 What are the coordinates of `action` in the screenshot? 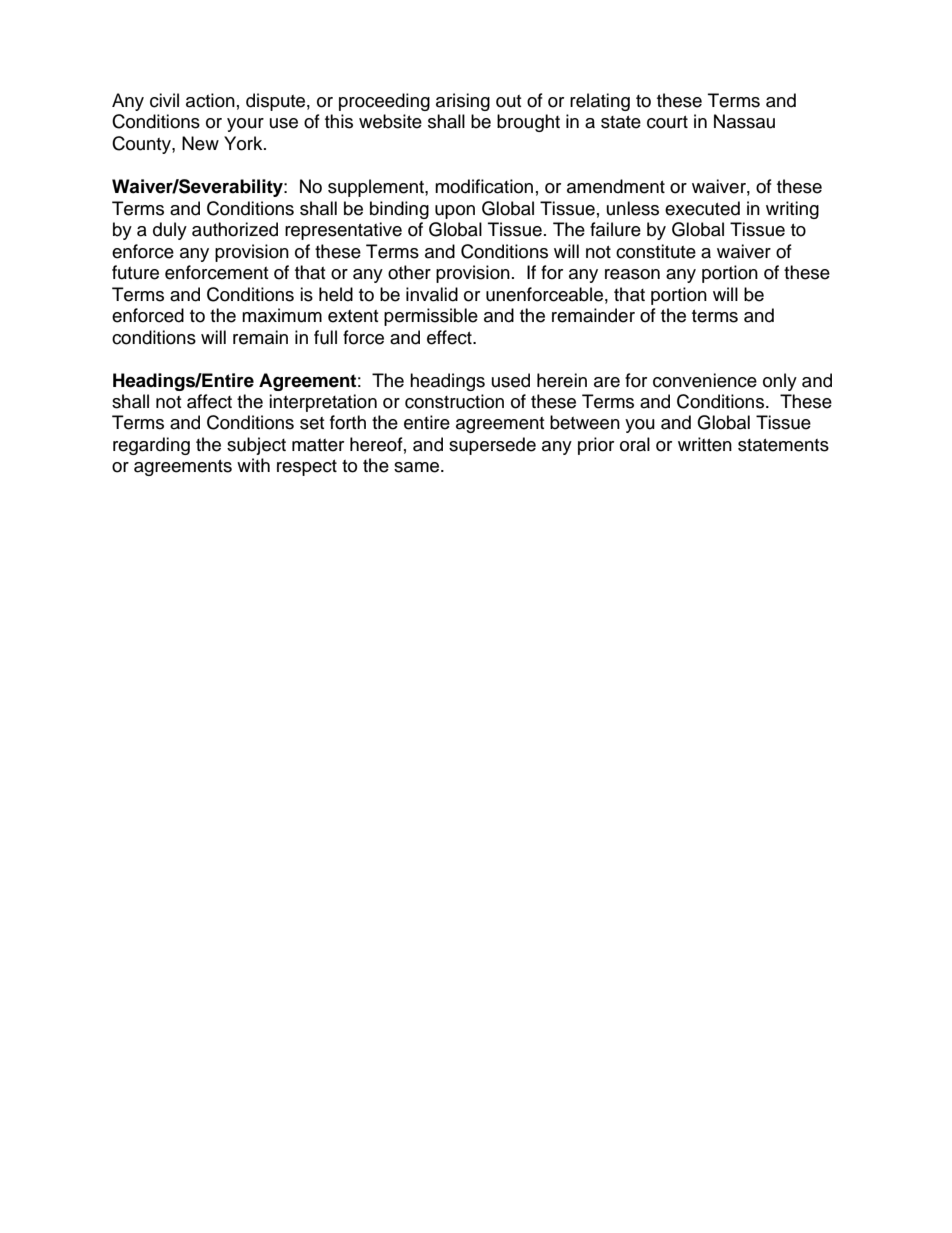 It's located at (210, 100).
